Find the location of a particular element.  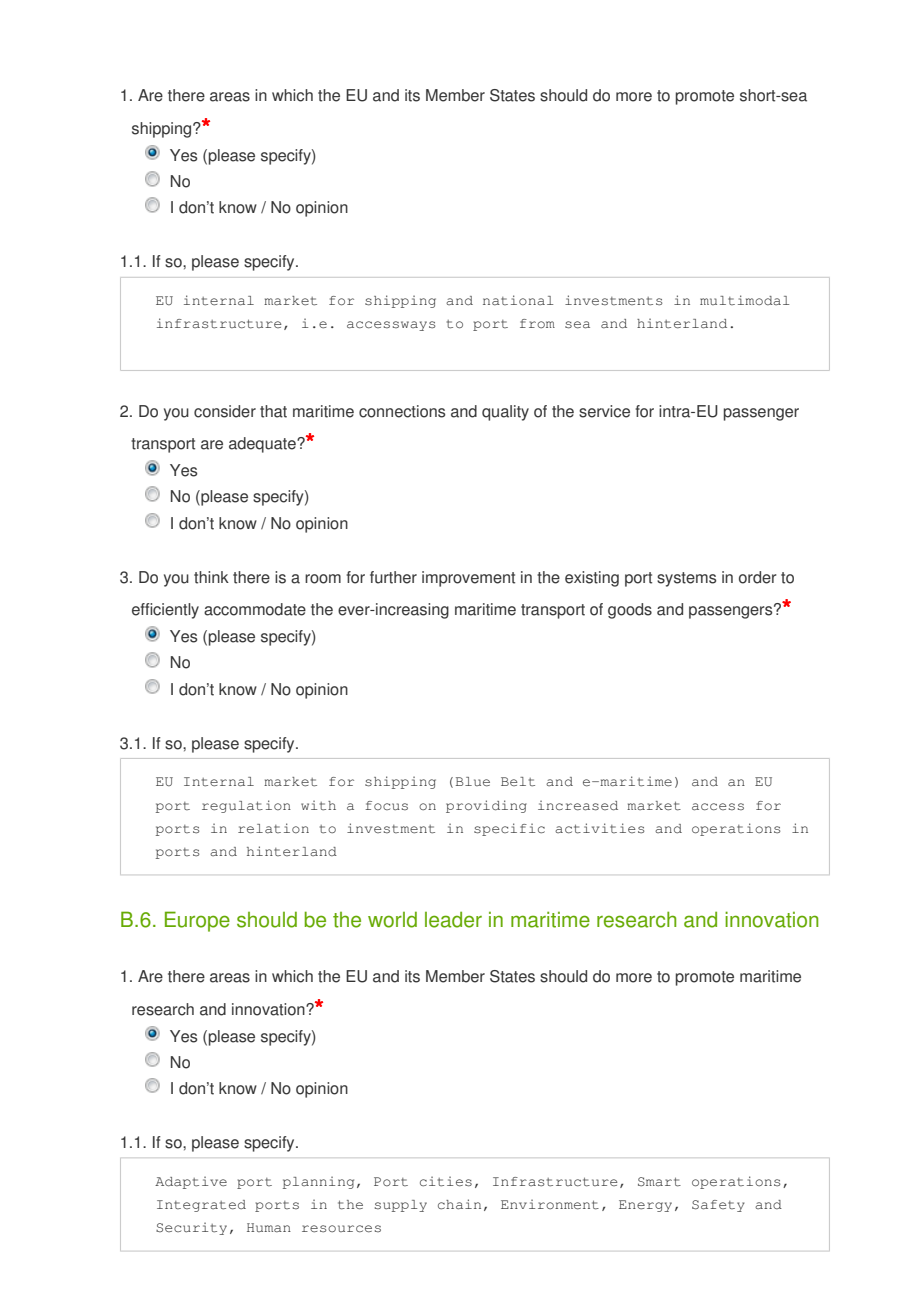

national is located at coordinates (518, 300).
